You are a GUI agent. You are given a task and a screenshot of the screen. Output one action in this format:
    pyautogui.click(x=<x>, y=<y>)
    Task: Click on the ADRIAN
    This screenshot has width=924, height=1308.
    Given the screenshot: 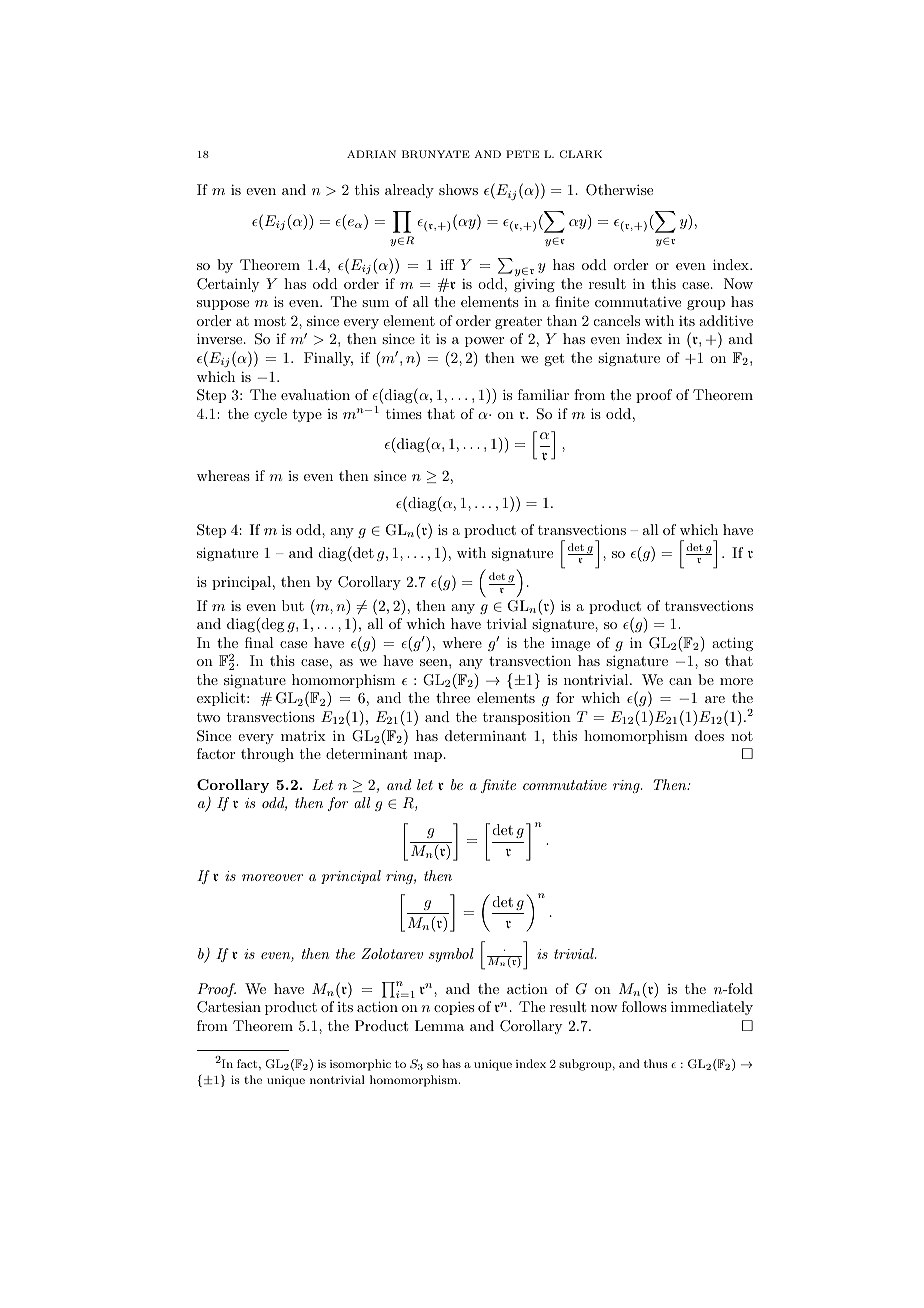 What is the action you would take?
    pyautogui.click(x=371, y=154)
